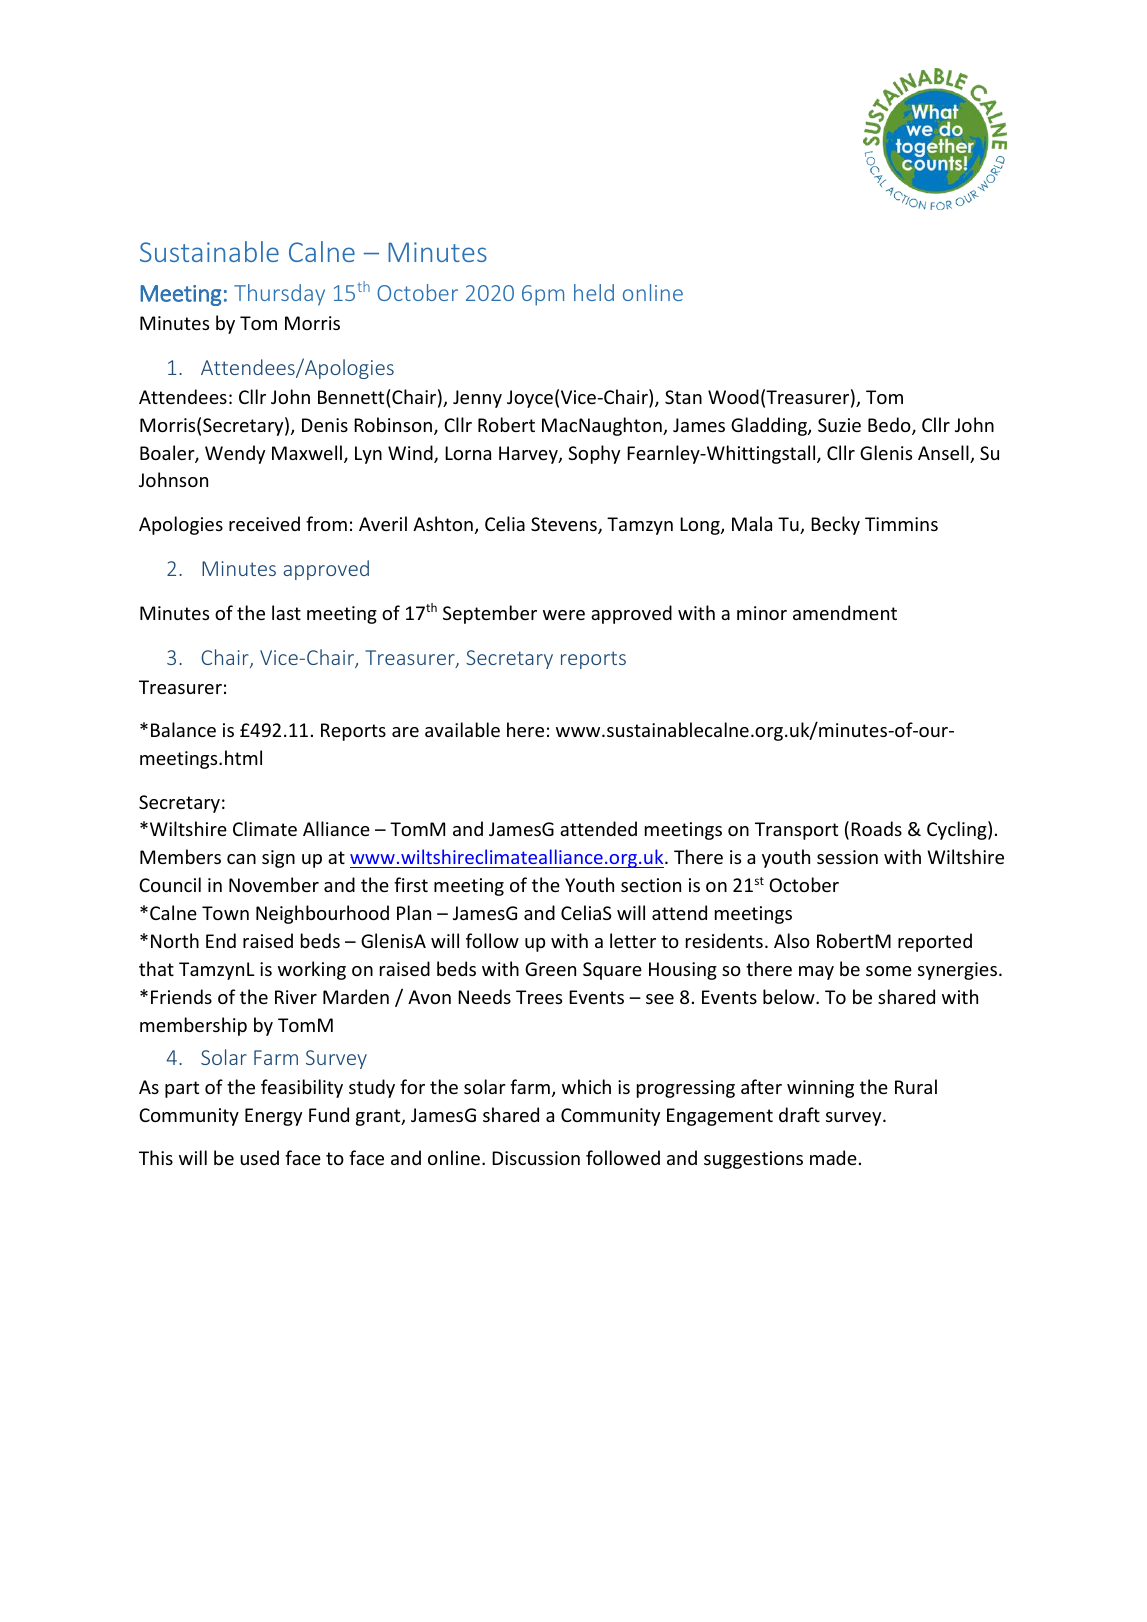 The image size is (1147, 1622). What do you see at coordinates (273, 1117) in the screenshot?
I see `Energy` at bounding box center [273, 1117].
